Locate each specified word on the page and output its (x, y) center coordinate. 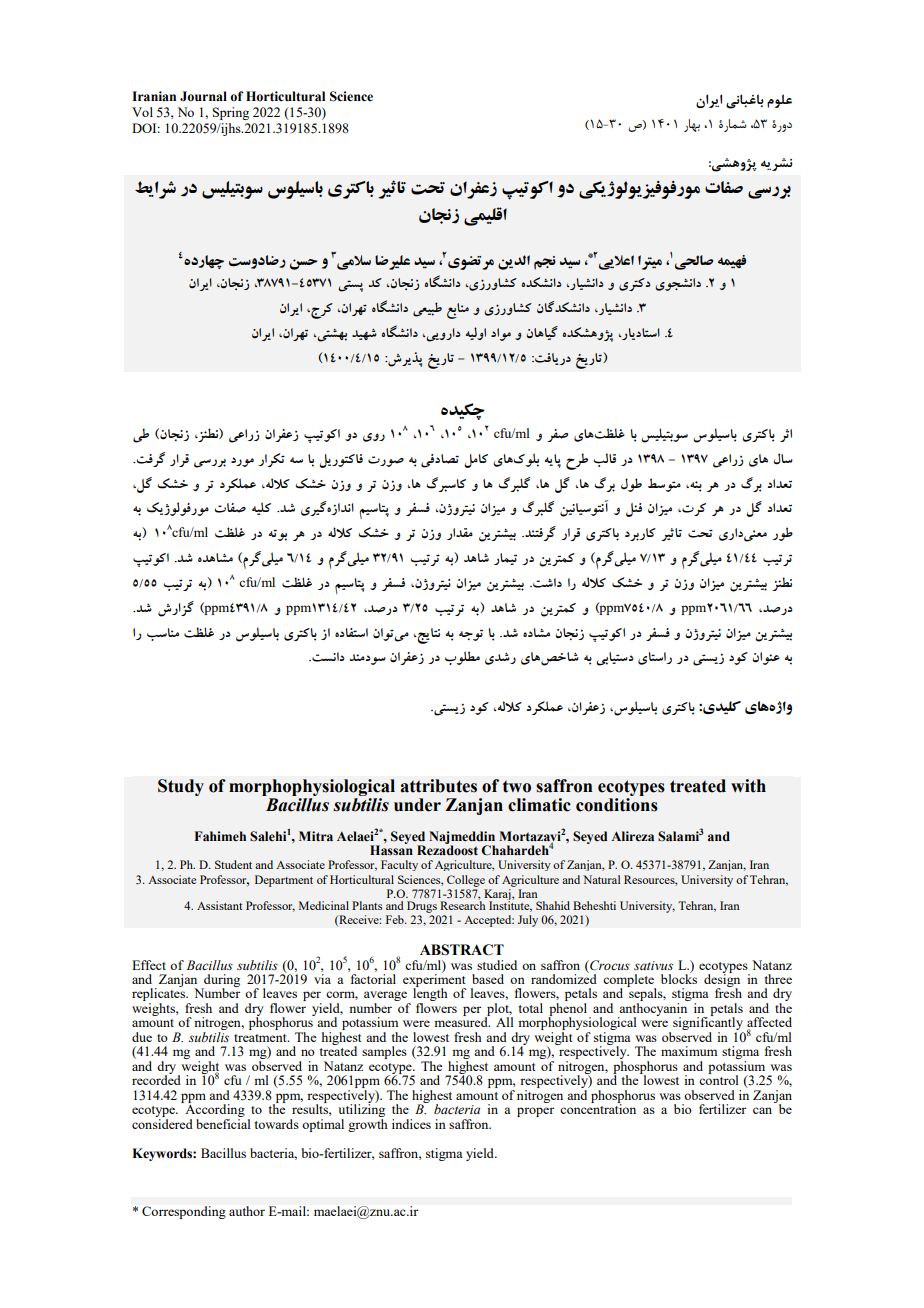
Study (181, 787)
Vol (142, 112)
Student (233, 864)
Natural (601, 879)
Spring (231, 113)
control (719, 1079)
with (748, 786)
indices (411, 1124)
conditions (617, 805)
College (466, 881)
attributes (438, 786)
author (247, 1211)
